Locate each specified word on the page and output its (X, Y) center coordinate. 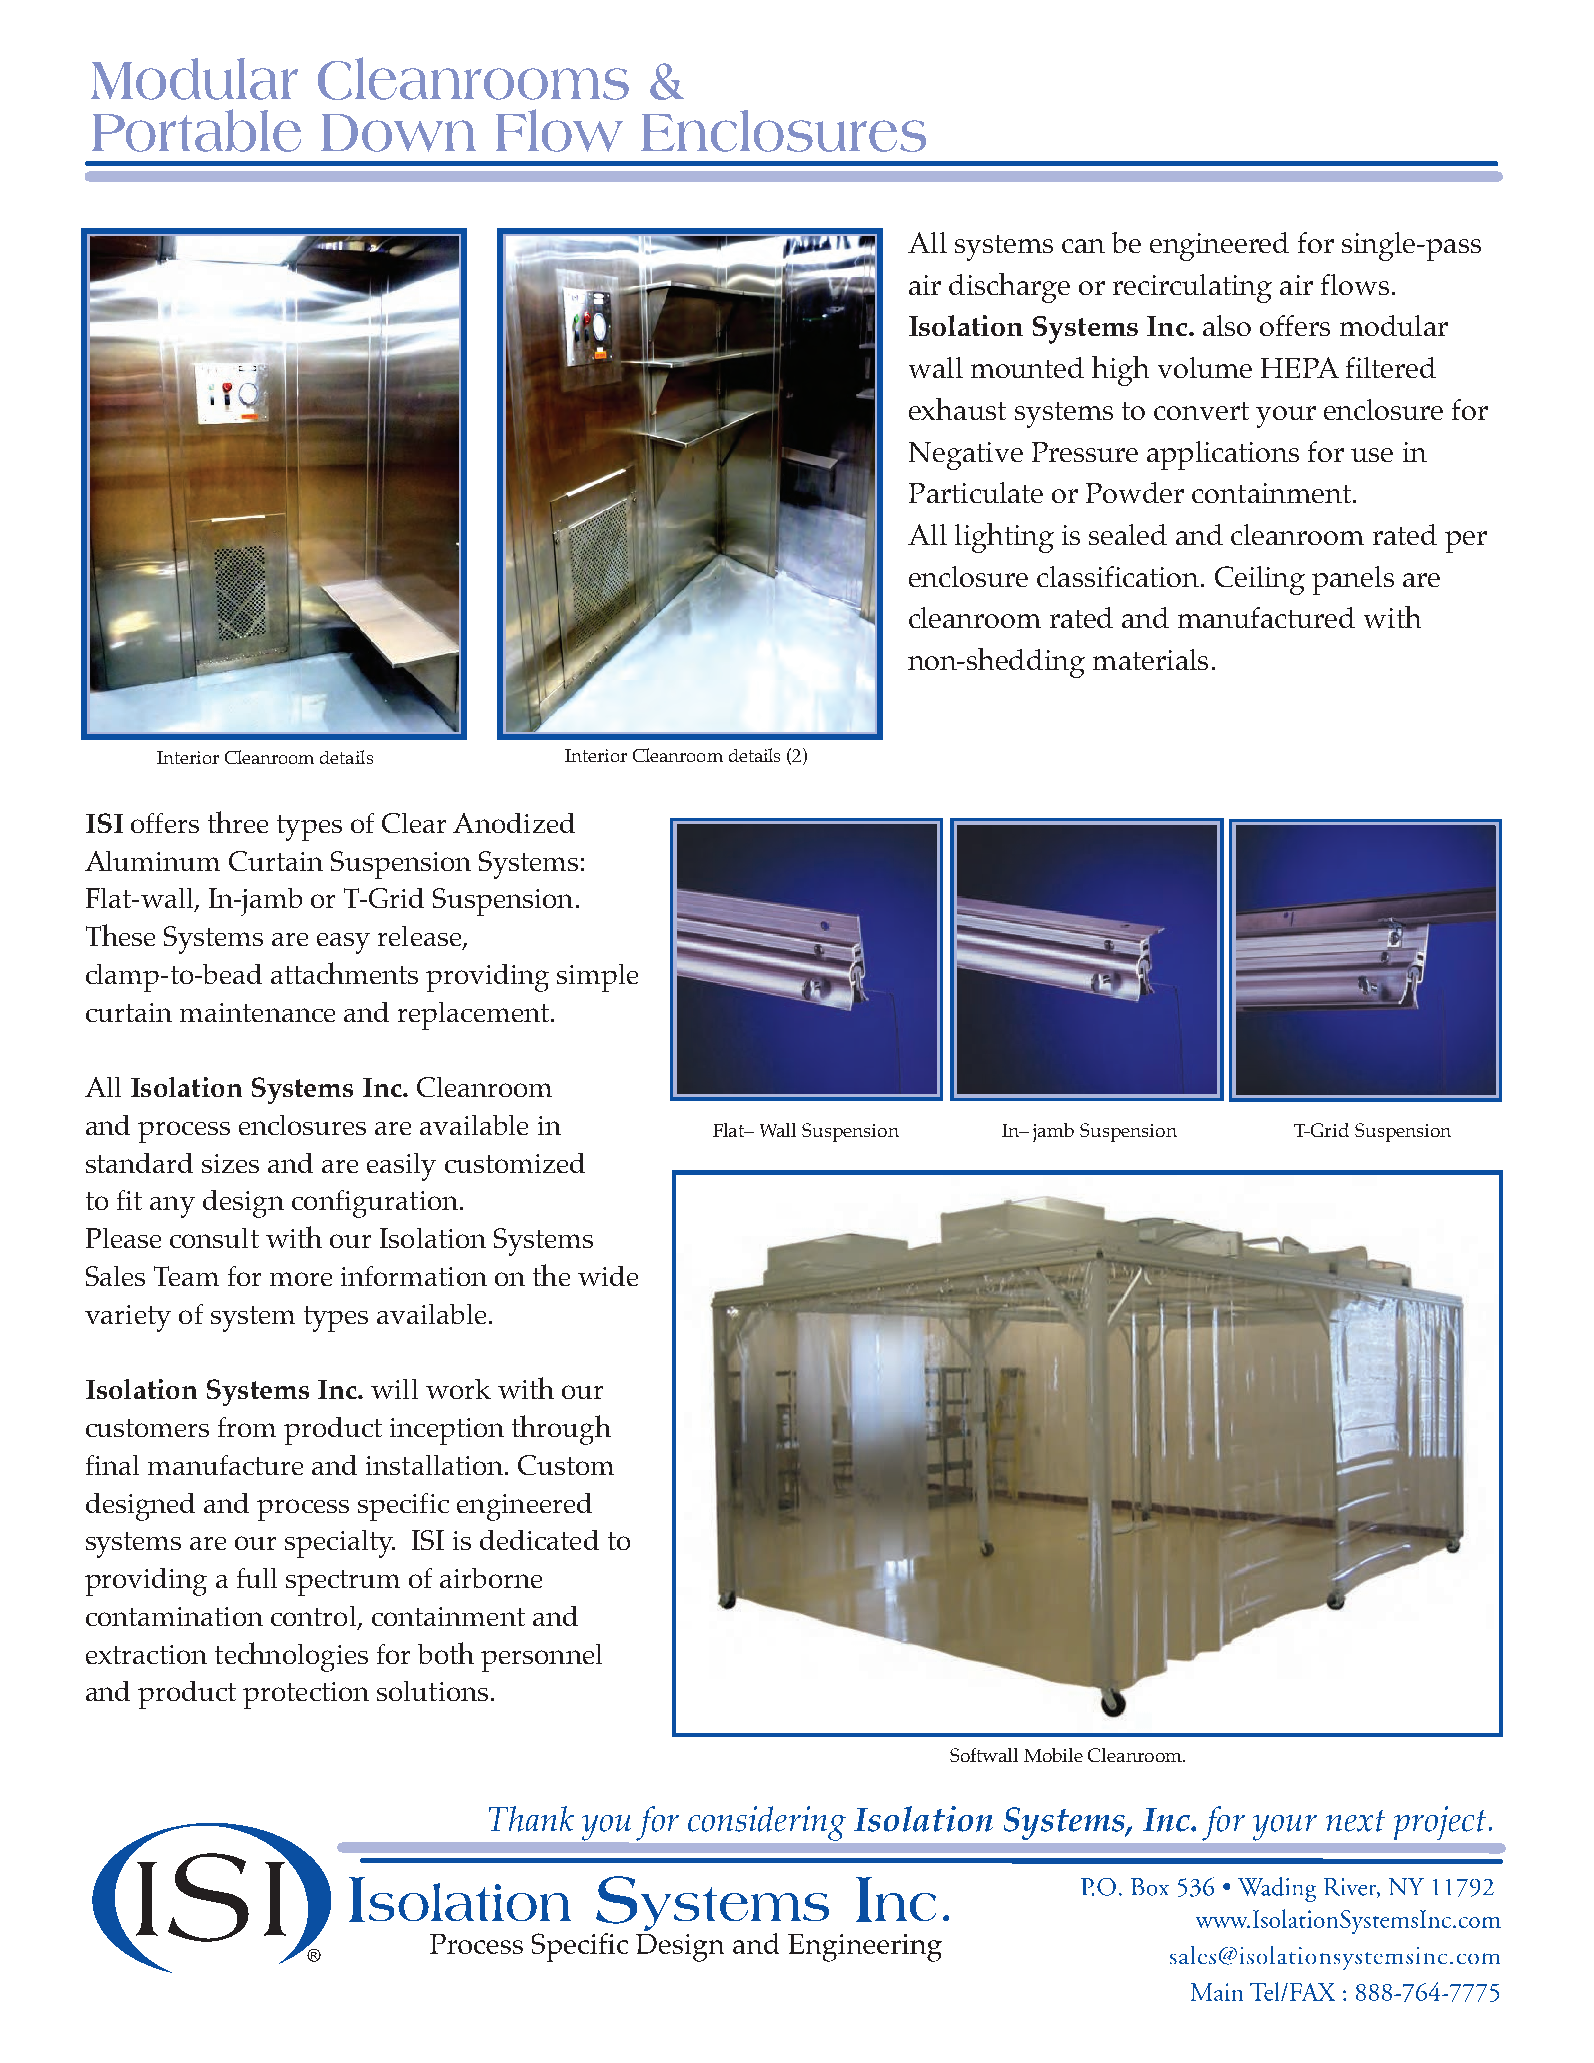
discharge (1009, 288)
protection (306, 1695)
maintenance (257, 1012)
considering (767, 1823)
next (1355, 1821)
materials (1150, 659)
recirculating (1192, 288)
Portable (196, 130)
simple (597, 978)
